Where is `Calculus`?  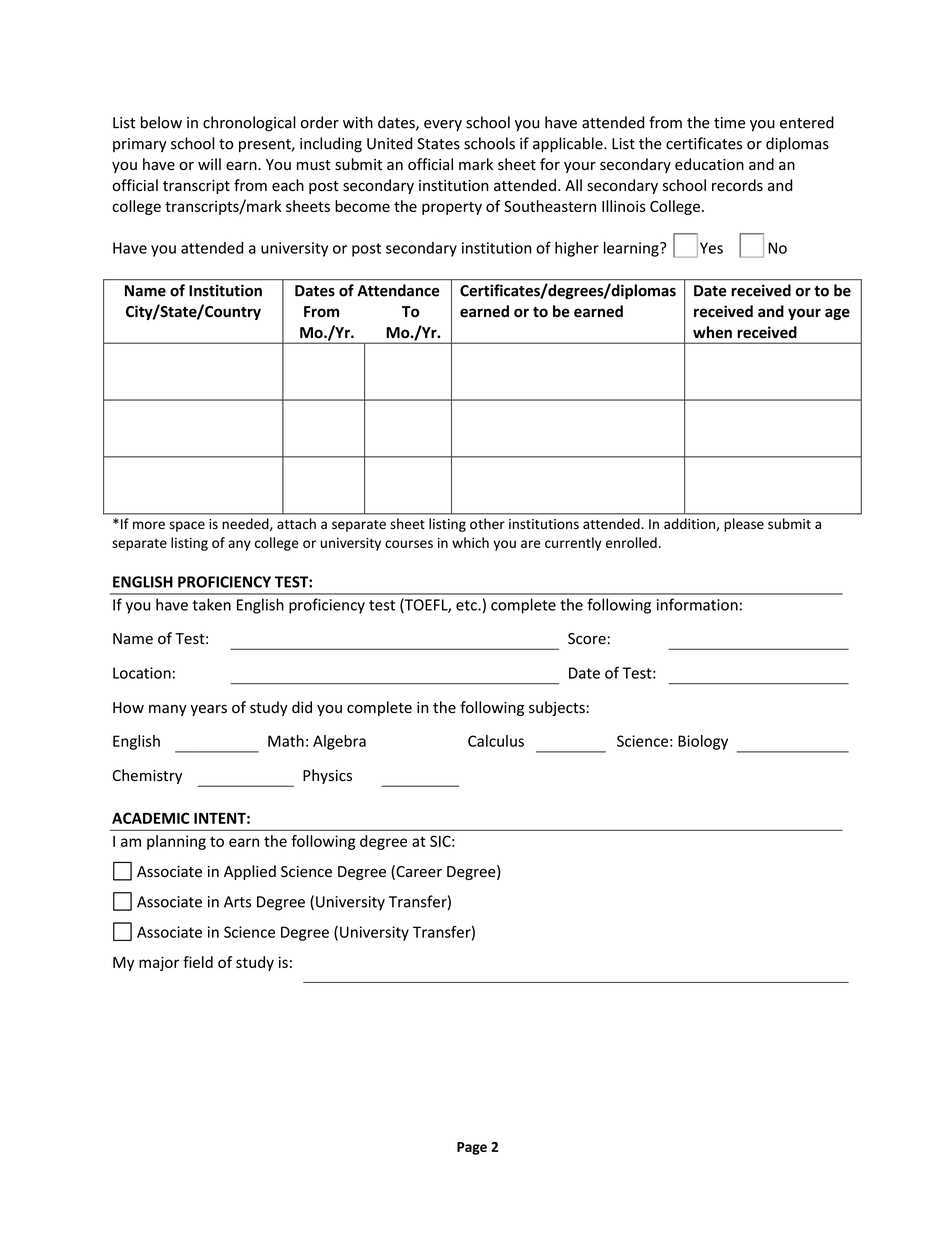 Calculus is located at coordinates (496, 741).
